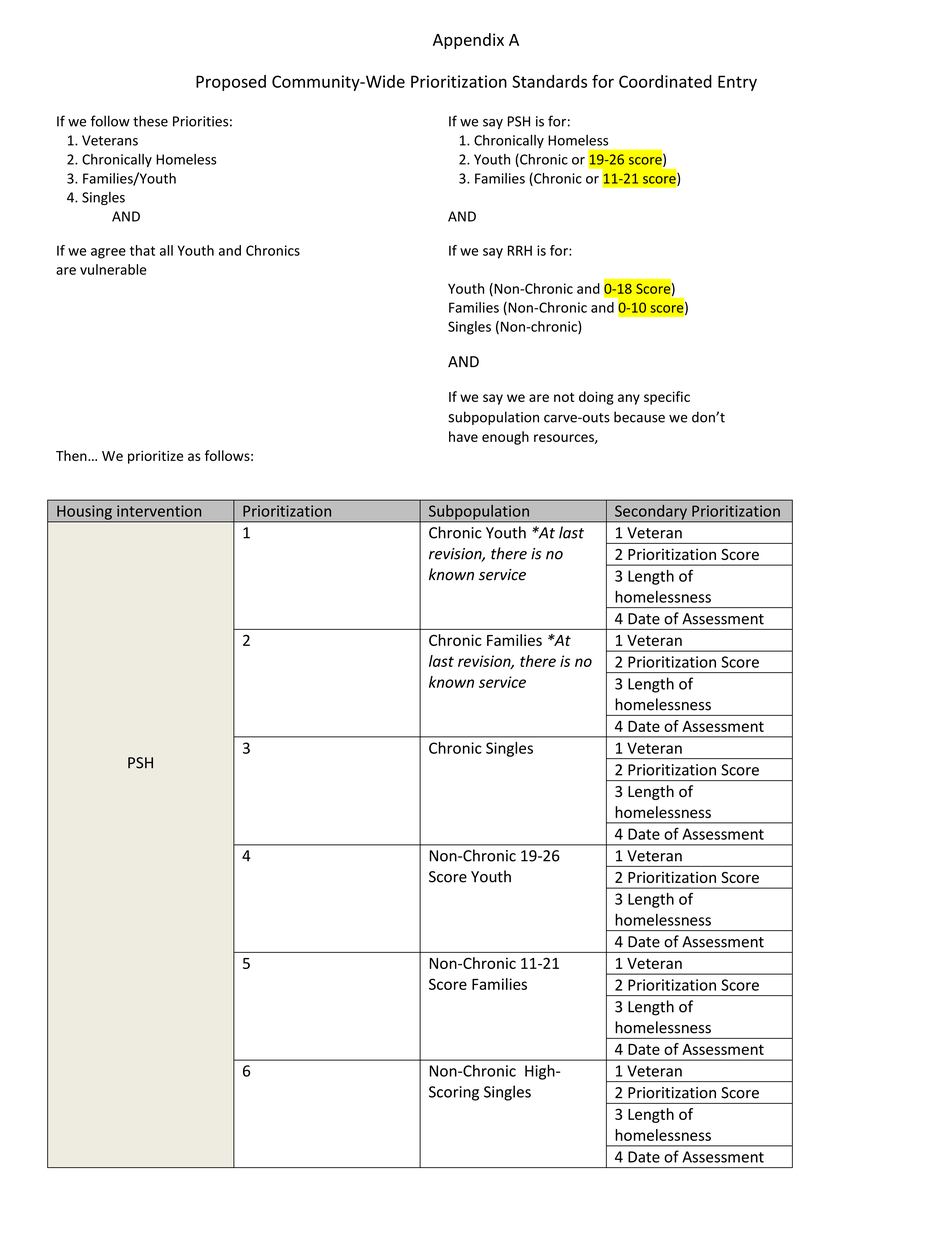 This page has height=1233, width=952. What do you see at coordinates (113, 269) in the page?
I see `vulnerable` at bounding box center [113, 269].
